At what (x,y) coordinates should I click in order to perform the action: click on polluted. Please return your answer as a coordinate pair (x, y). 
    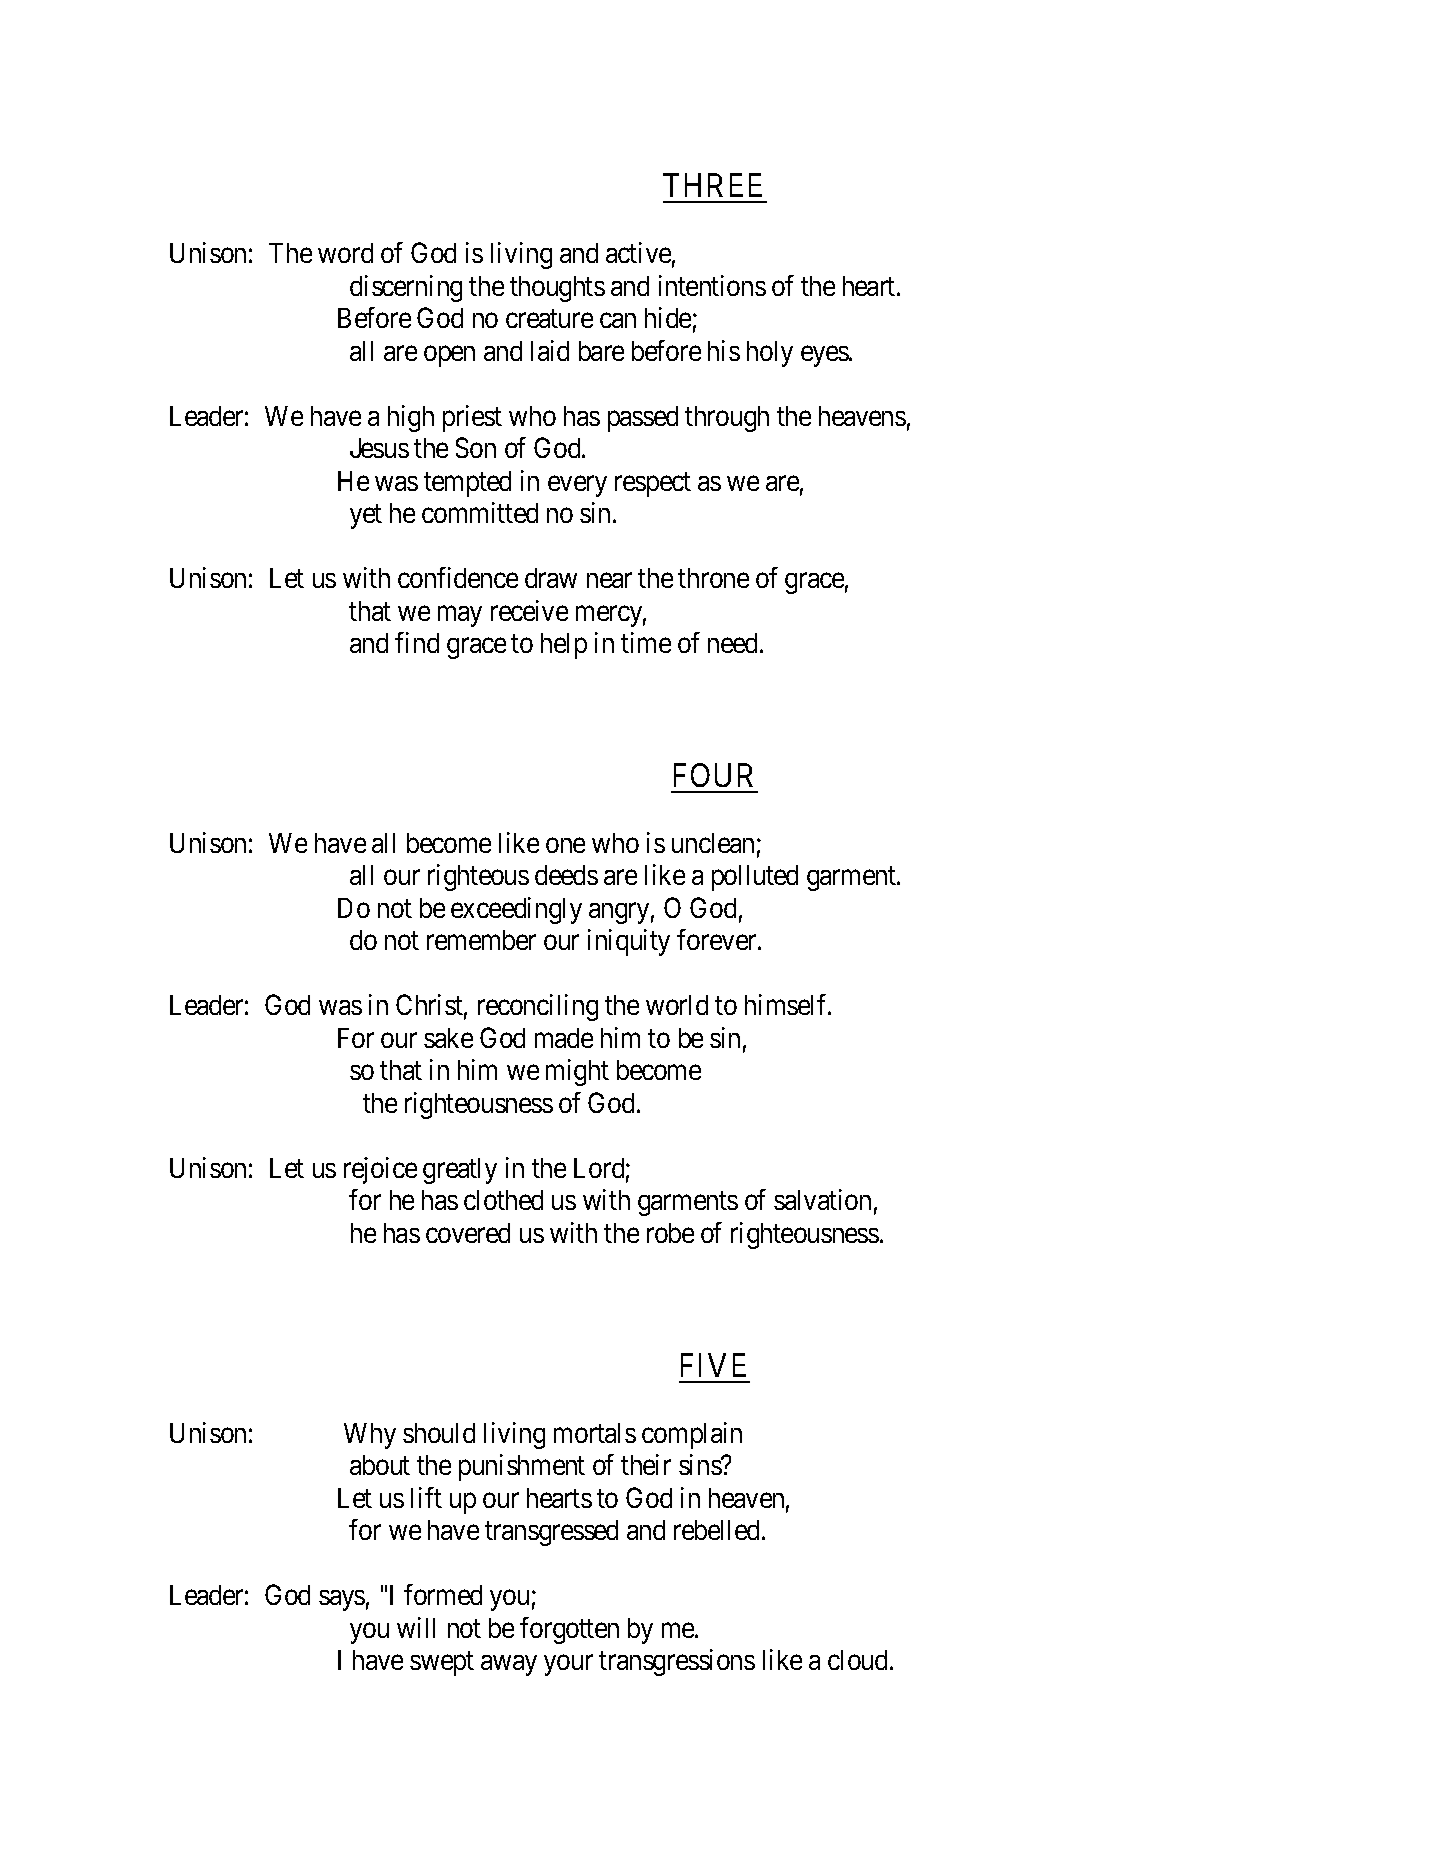
    Looking at the image, I should click on (755, 878).
